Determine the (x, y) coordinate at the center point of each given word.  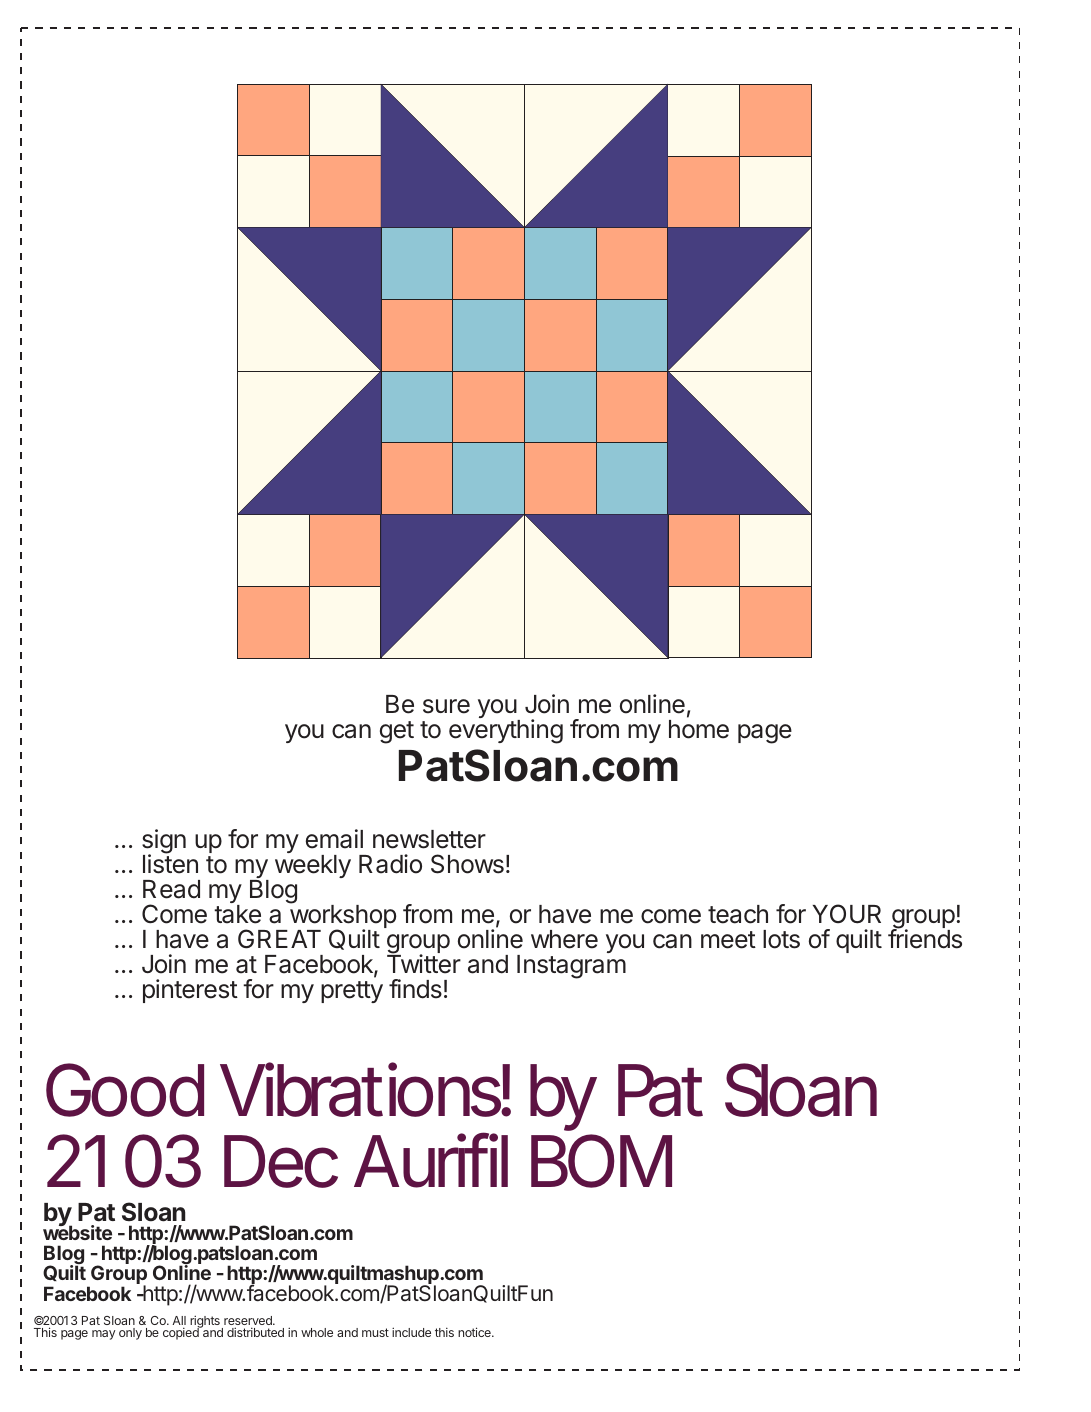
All (179, 1322)
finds (415, 989)
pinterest (190, 991)
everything (506, 731)
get (397, 732)
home (699, 729)
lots (781, 939)
